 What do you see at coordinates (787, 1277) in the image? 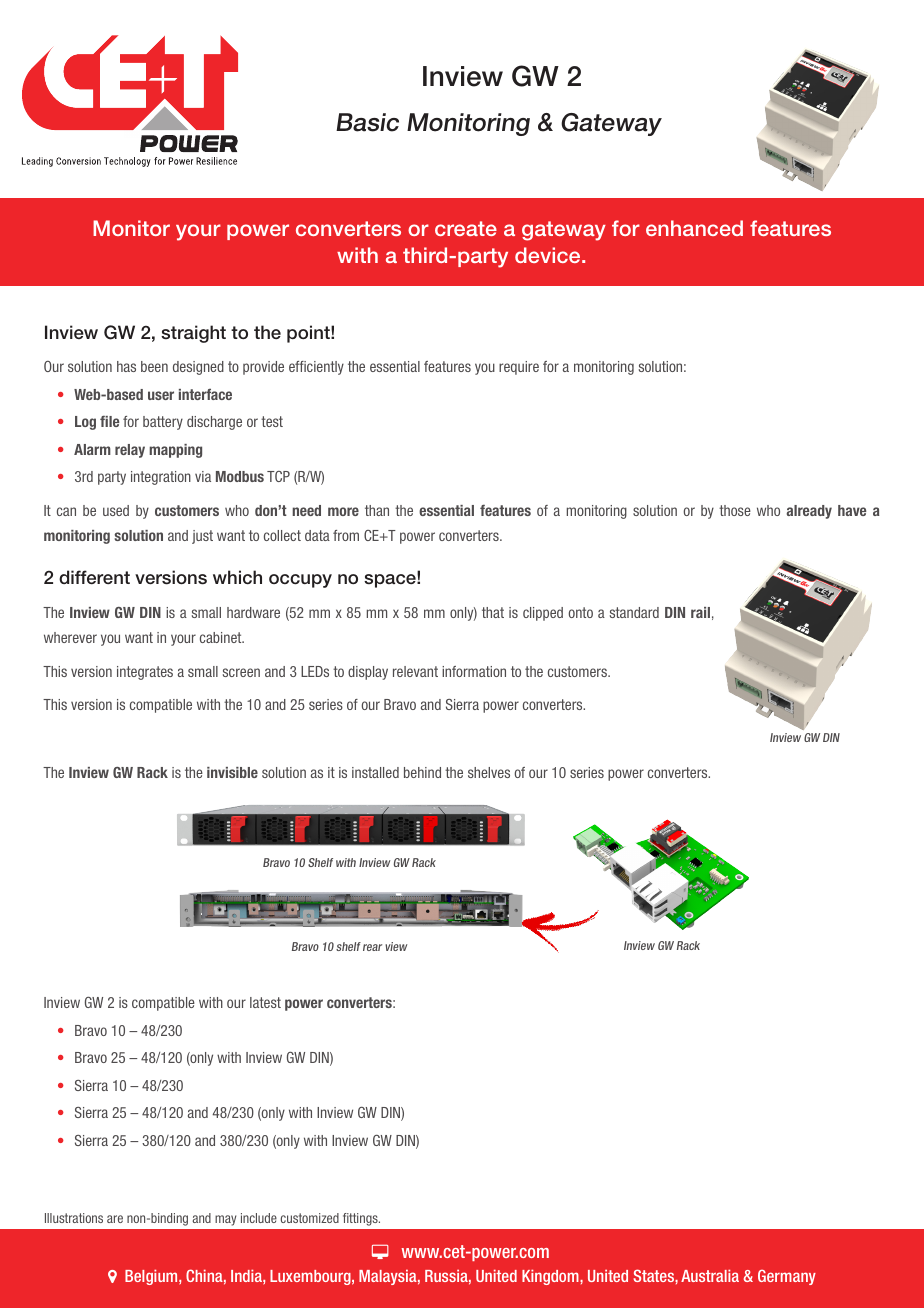
I see `Germany` at bounding box center [787, 1277].
